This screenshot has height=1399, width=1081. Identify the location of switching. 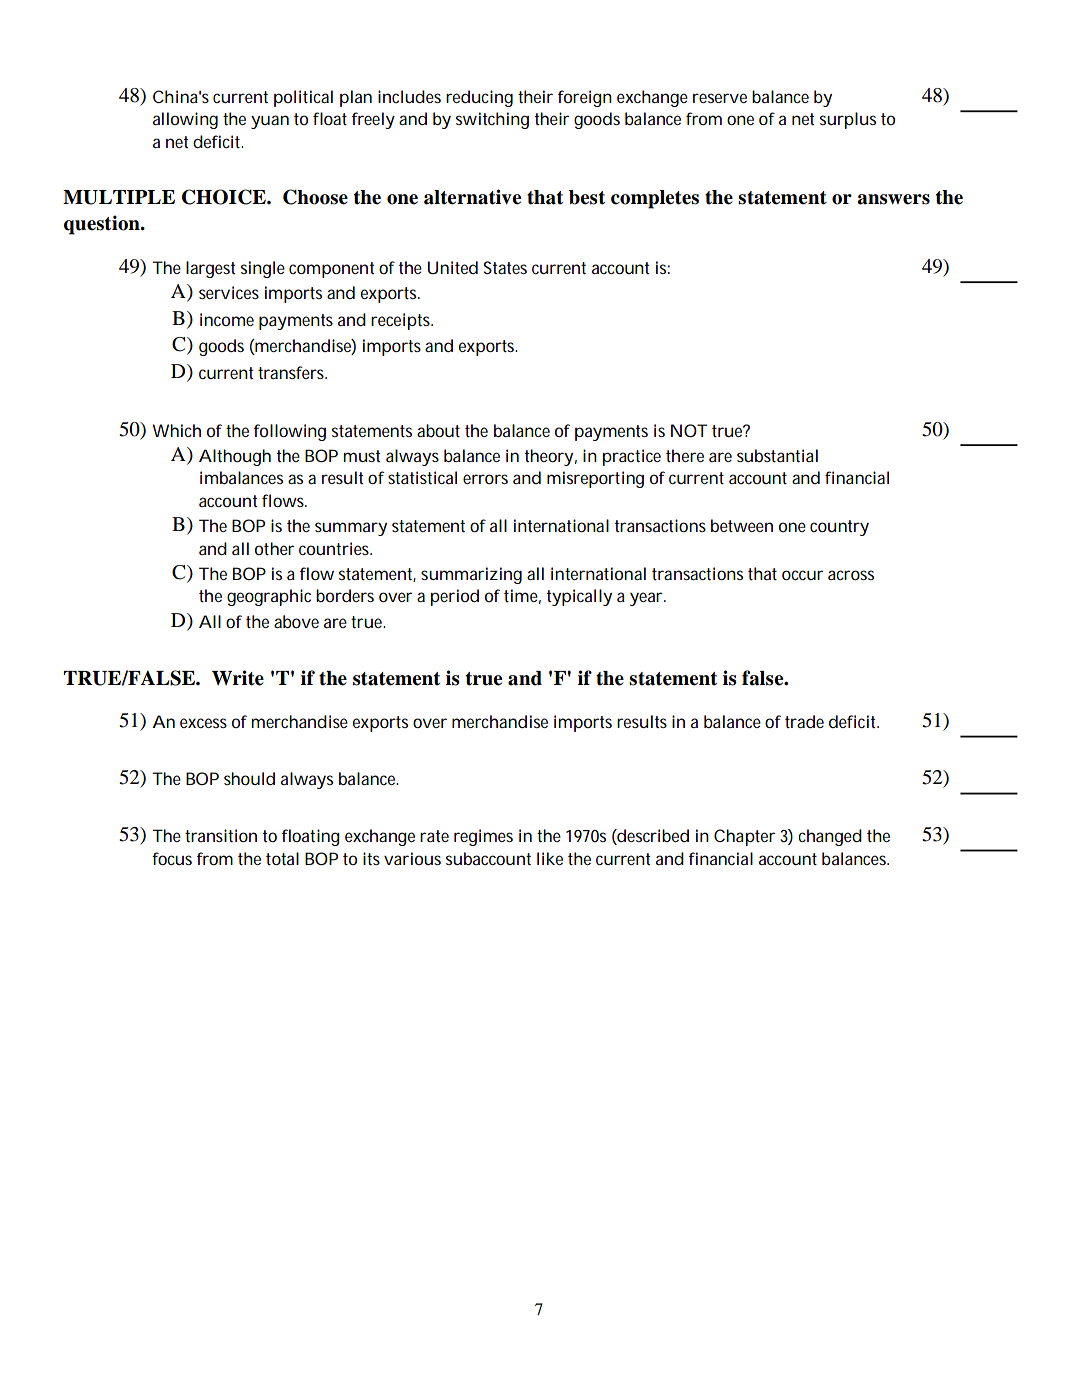
(492, 120).
